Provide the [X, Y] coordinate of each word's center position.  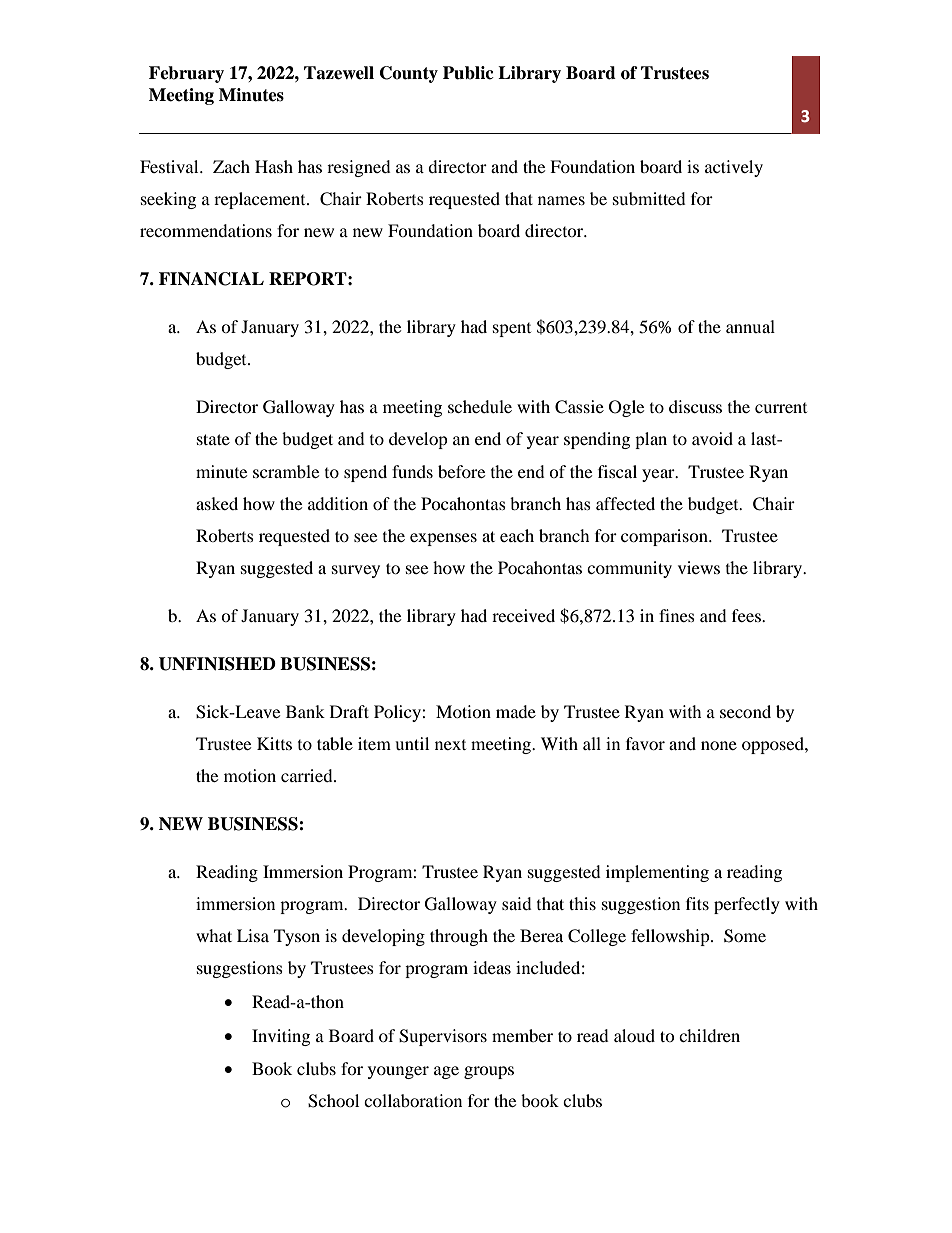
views [699, 567]
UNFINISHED [217, 664]
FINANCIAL [211, 279]
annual [750, 326]
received [523, 615]
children [709, 1035]
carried [308, 775]
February [186, 74]
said [517, 903]
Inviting [281, 1037]
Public [468, 73]
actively [734, 168]
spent [512, 330]
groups [489, 1072]
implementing [657, 873]
